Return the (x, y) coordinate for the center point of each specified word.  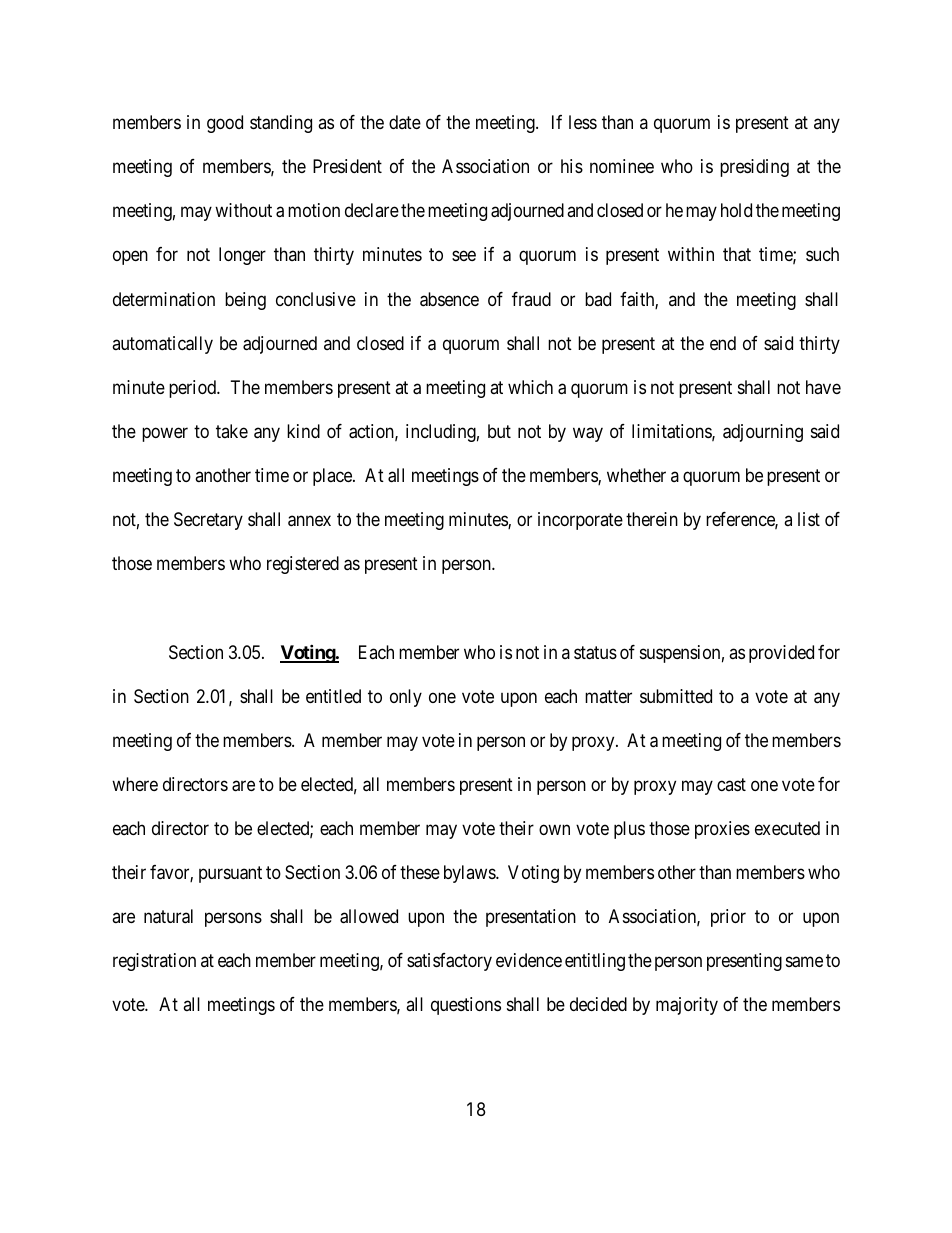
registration (154, 962)
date (405, 122)
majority (687, 1006)
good (225, 124)
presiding (754, 168)
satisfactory (449, 962)
